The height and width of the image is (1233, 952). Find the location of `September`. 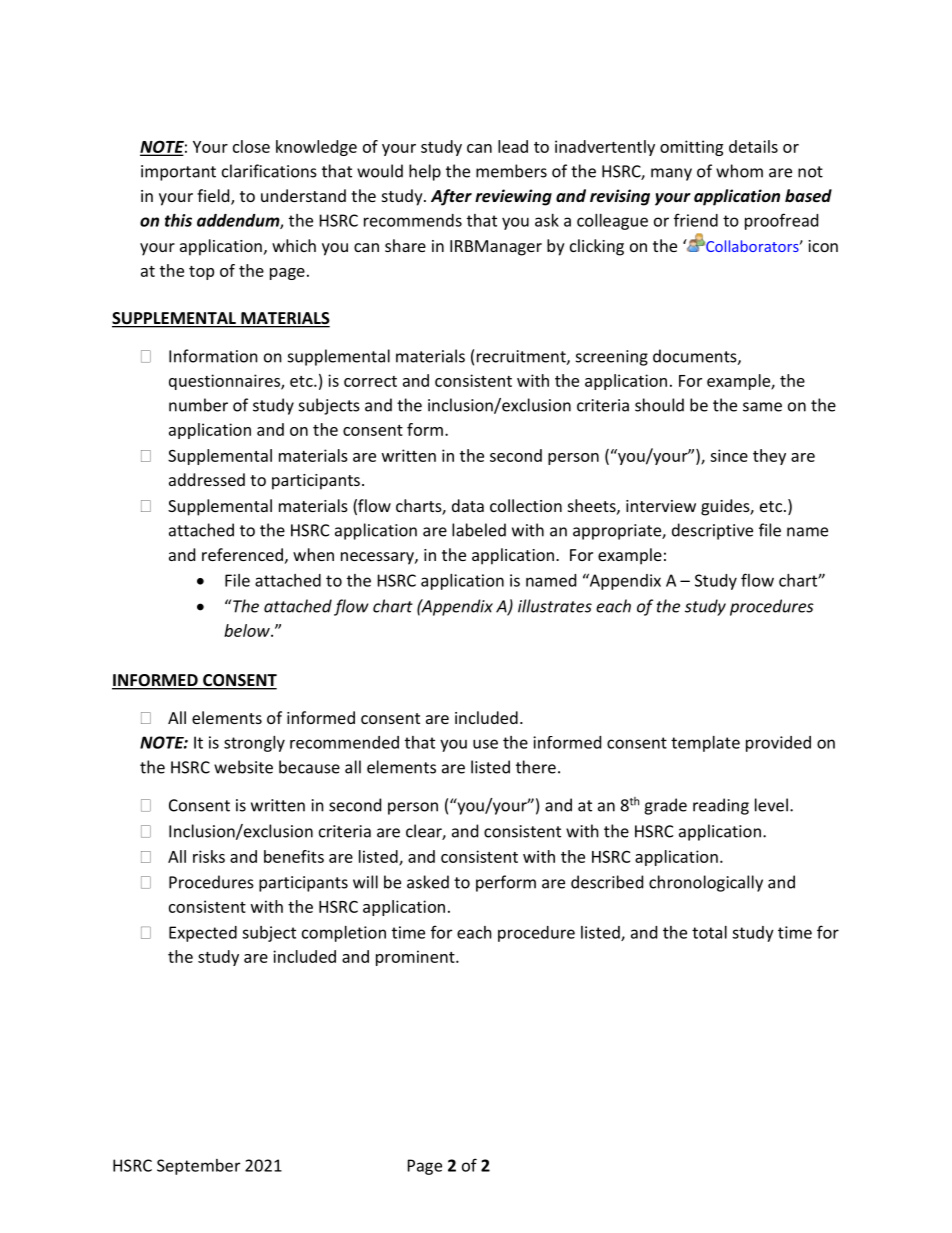

September is located at coordinates (198, 1167).
